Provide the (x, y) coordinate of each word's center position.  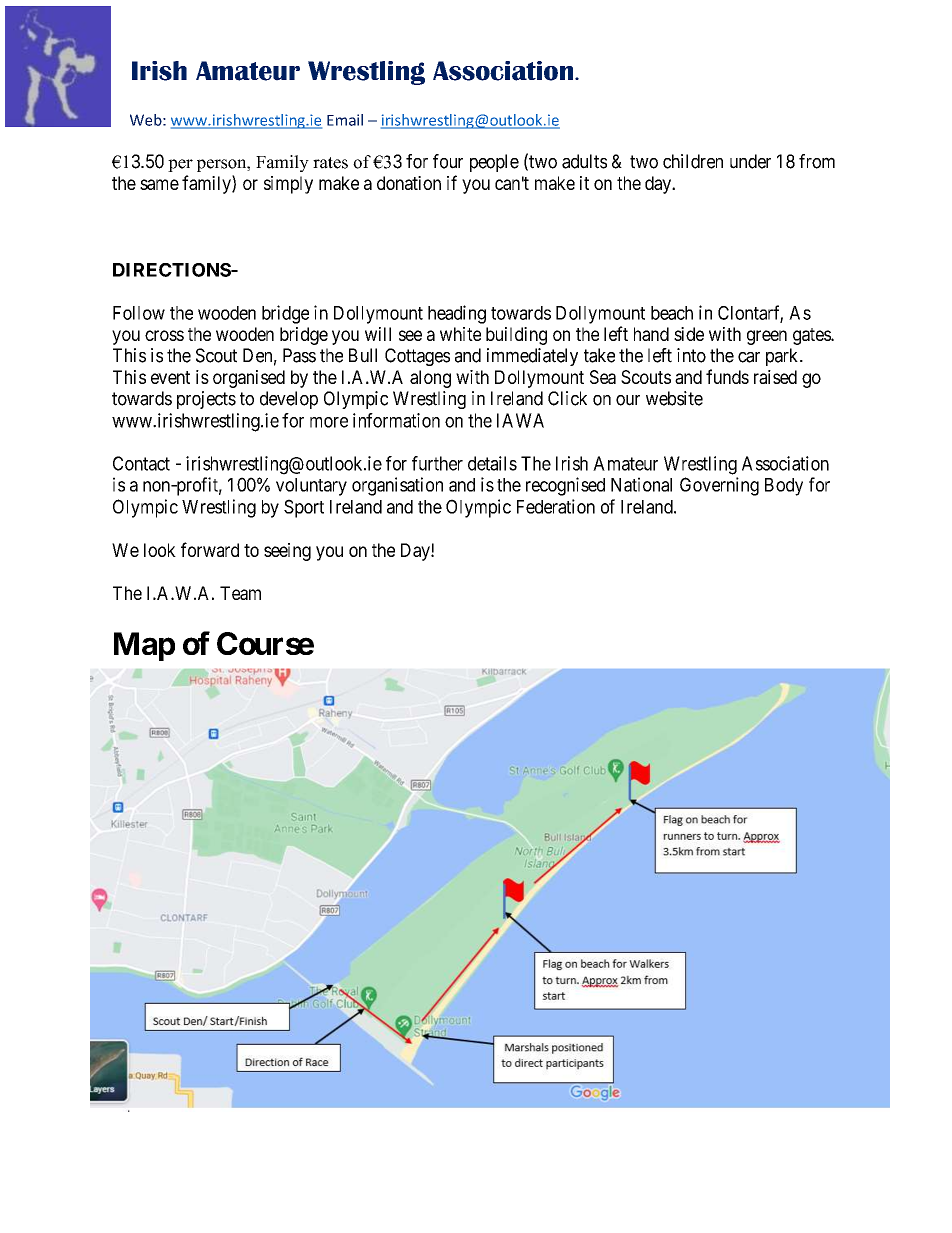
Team (240, 593)
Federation (556, 506)
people (494, 163)
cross (164, 335)
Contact (141, 463)
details (492, 463)
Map (144, 646)
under (750, 161)
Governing (719, 486)
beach (672, 313)
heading (457, 314)
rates (330, 163)
